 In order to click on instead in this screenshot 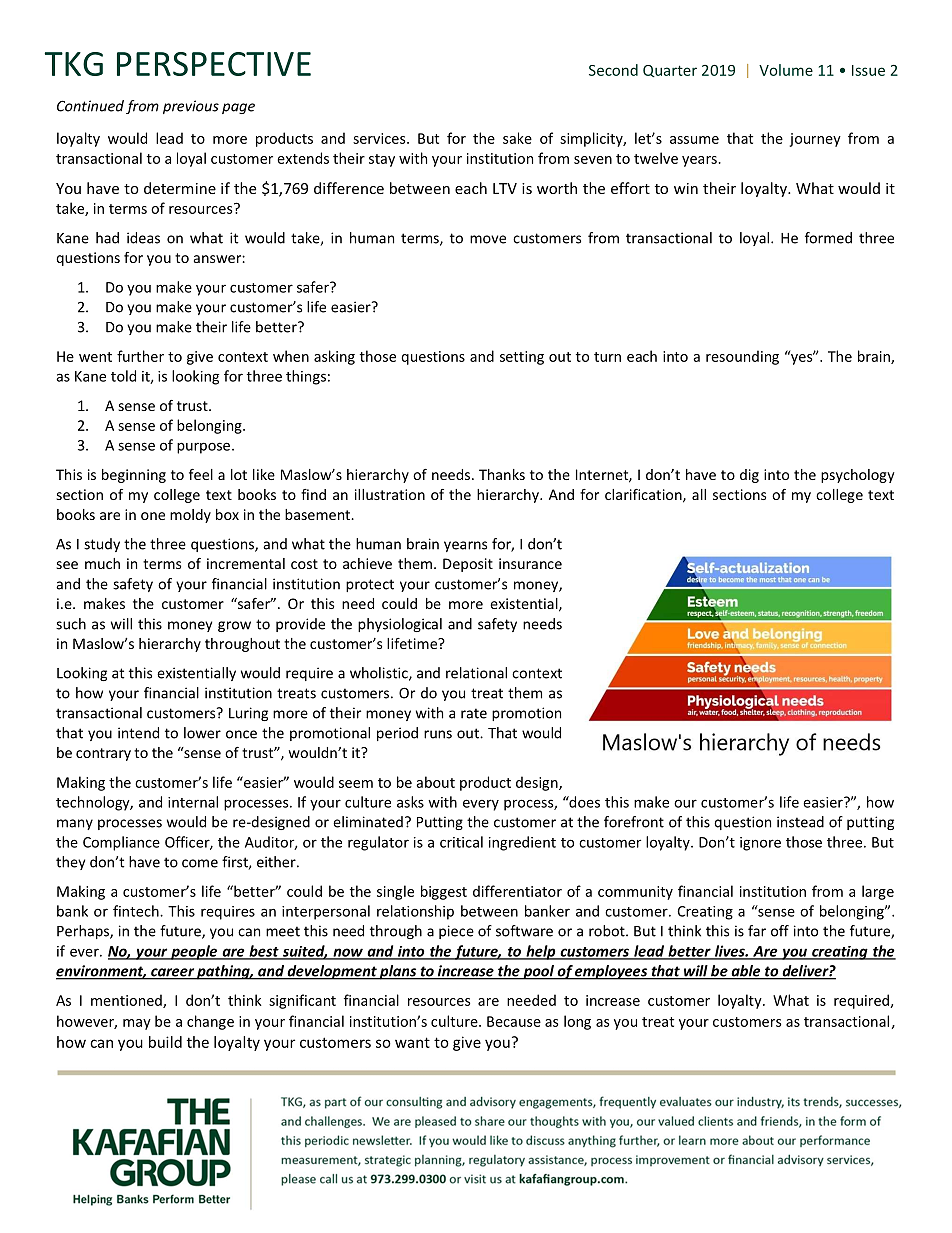, I will do `click(800, 822)`.
